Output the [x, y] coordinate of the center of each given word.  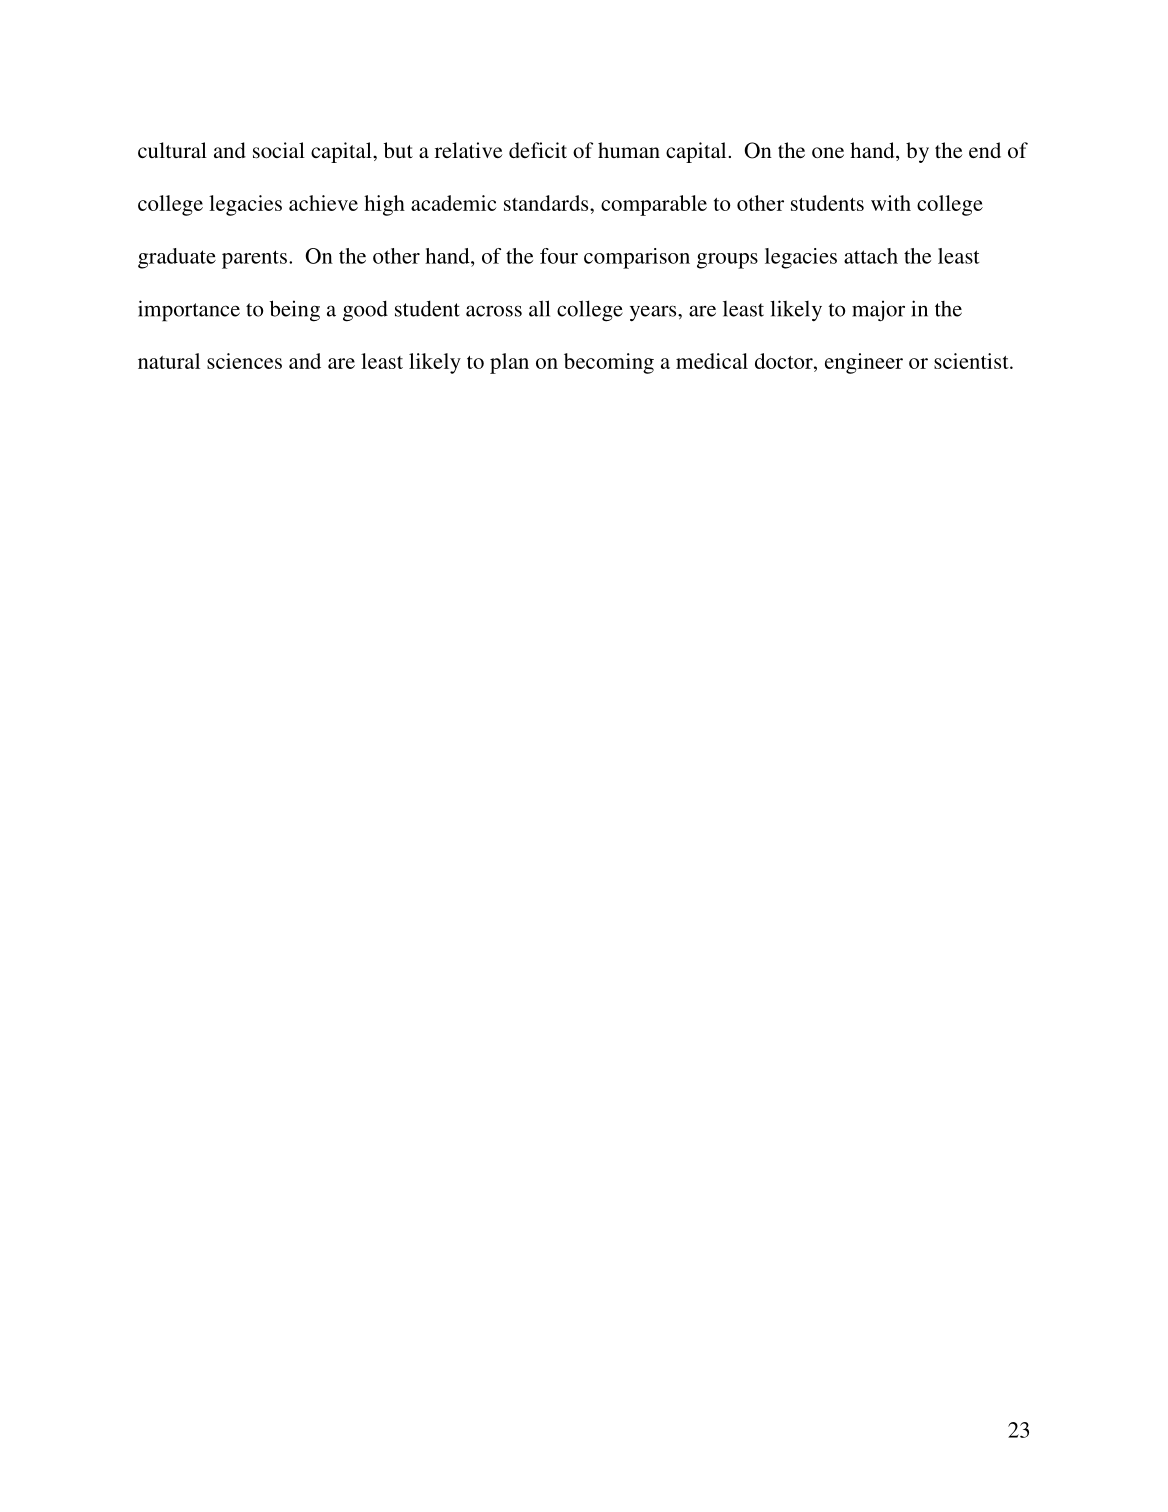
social [279, 150]
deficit [538, 150]
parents [254, 259]
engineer [864, 363]
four [559, 256]
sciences [244, 361]
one [828, 152]
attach [871, 256]
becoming [609, 363]
